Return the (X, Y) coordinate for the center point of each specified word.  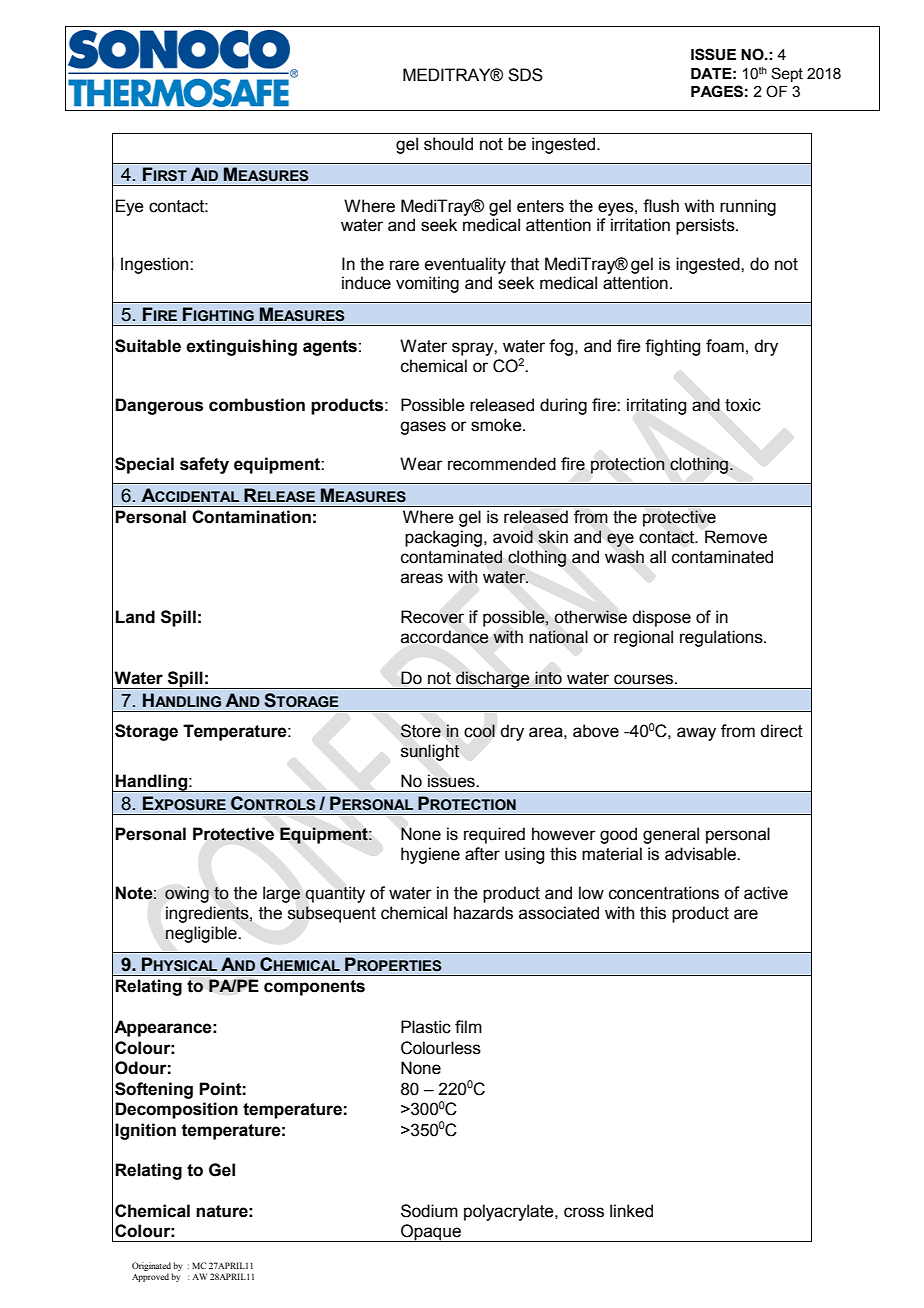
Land (135, 617)
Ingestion (156, 265)
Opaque (431, 1233)
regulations (722, 638)
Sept (787, 74)
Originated (151, 1266)
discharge (493, 680)
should (448, 144)
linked (631, 1211)
